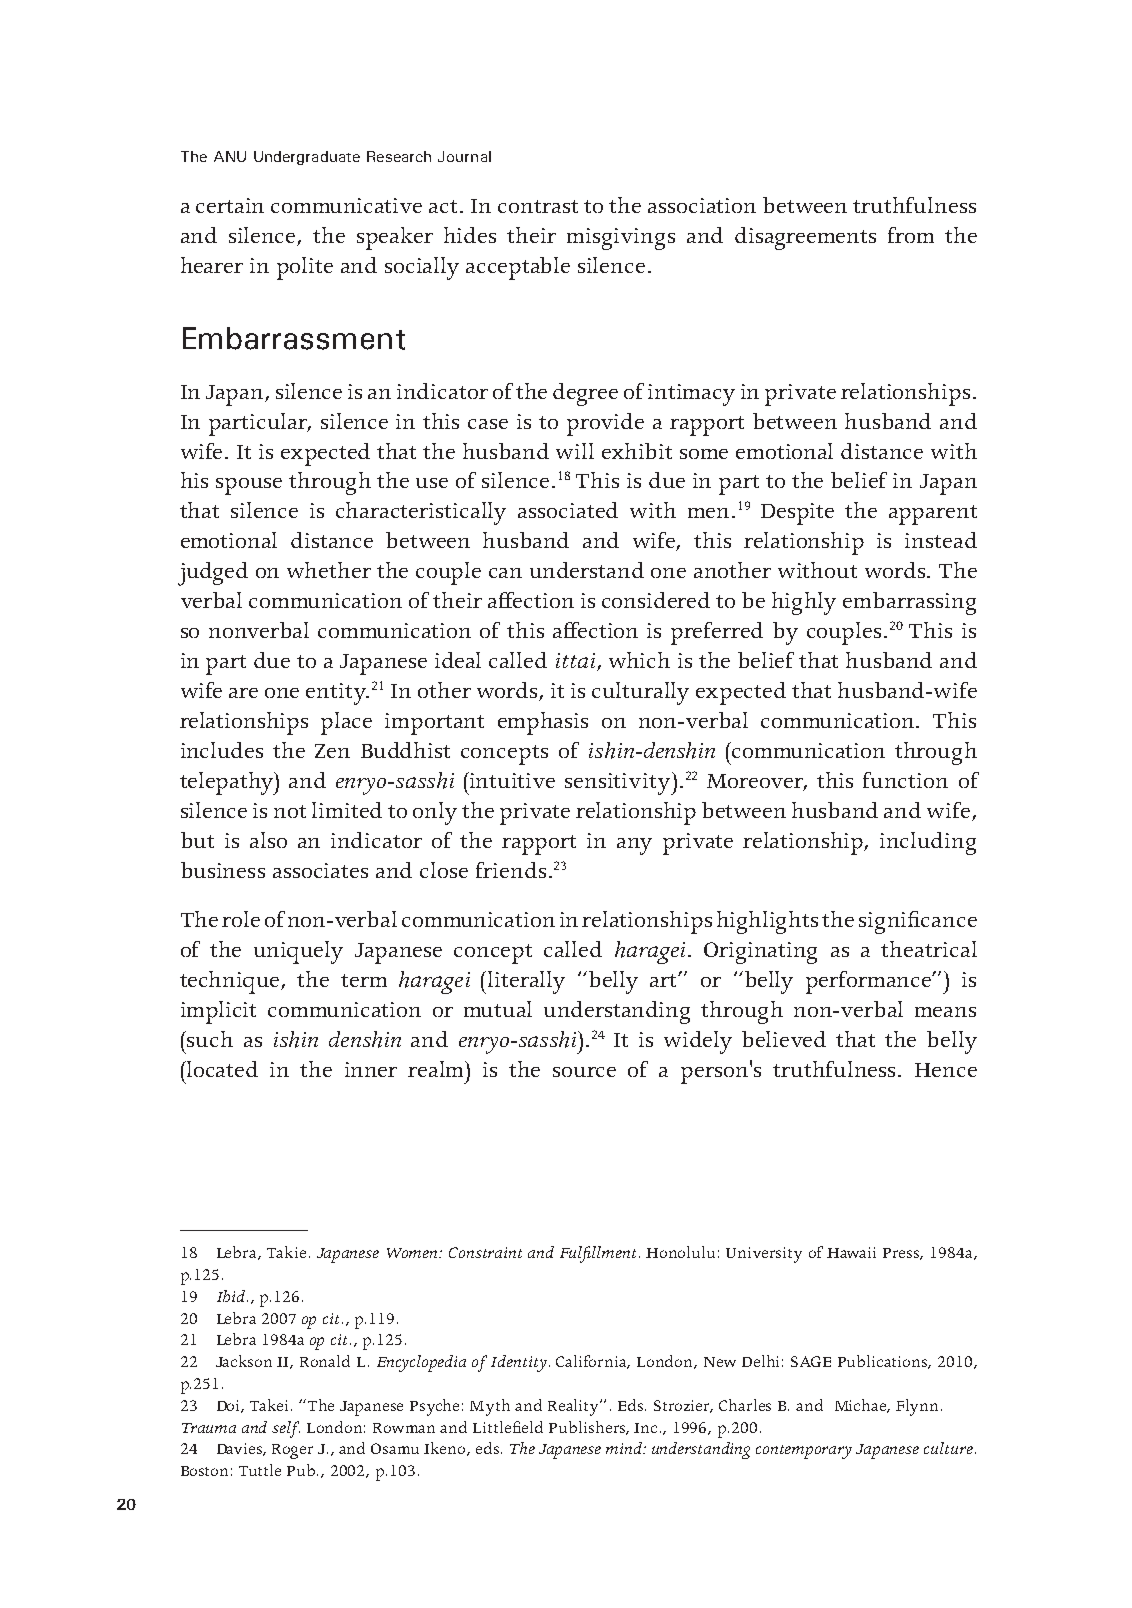 The height and width of the document is (1608, 1132). What do you see at coordinates (538, 206) in the document?
I see `contrast` at bounding box center [538, 206].
